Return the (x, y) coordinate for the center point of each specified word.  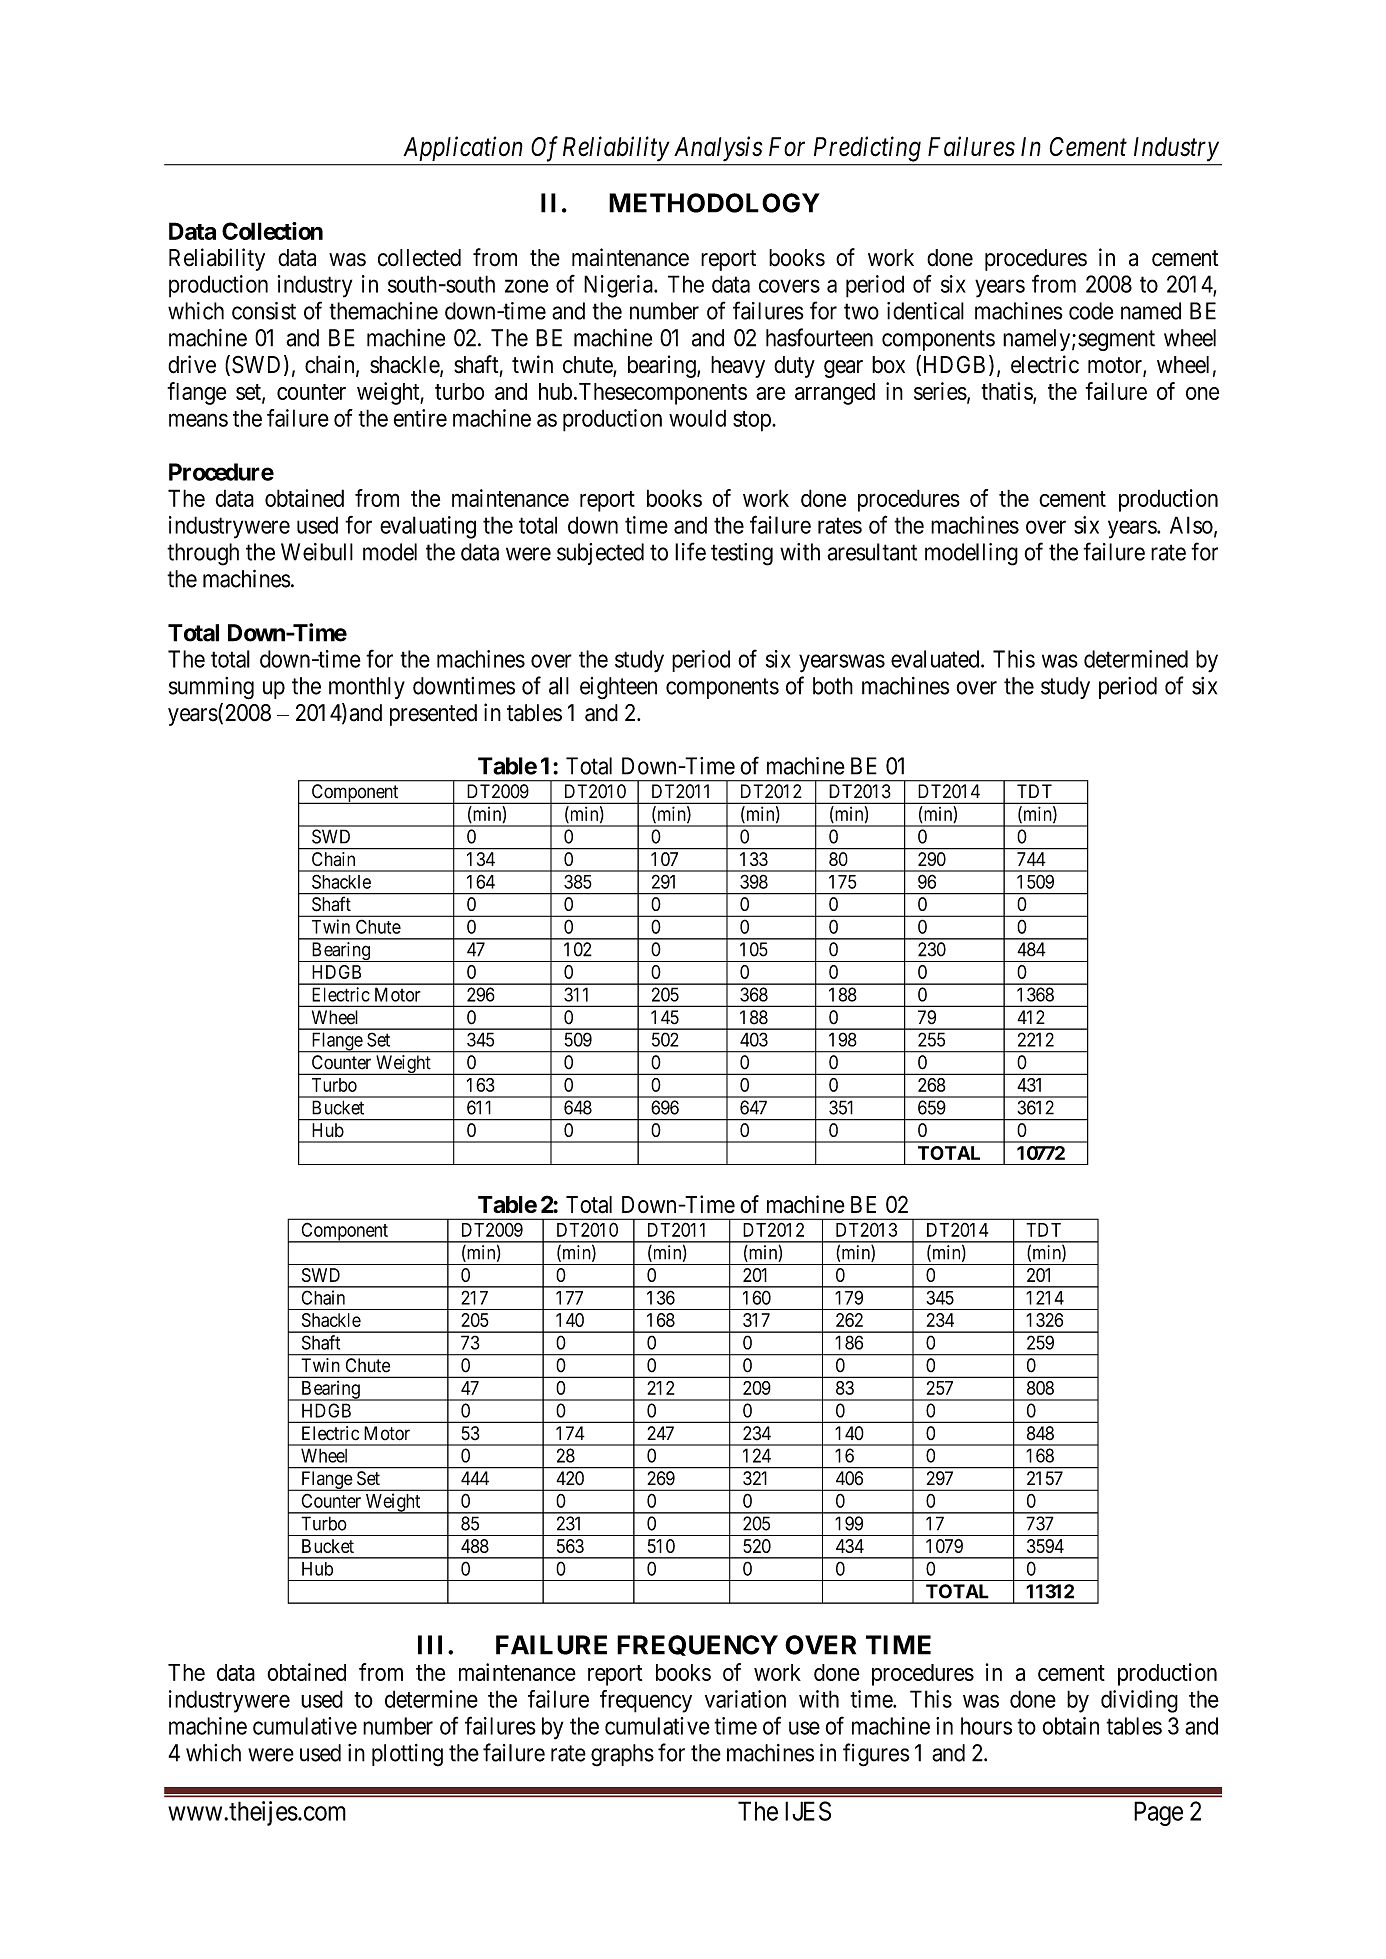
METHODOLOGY (714, 203)
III (430, 1645)
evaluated (936, 659)
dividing (1139, 1701)
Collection (272, 231)
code (1091, 311)
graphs (622, 1755)
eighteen (618, 688)
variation (745, 1699)
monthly (367, 688)
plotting (407, 1755)
